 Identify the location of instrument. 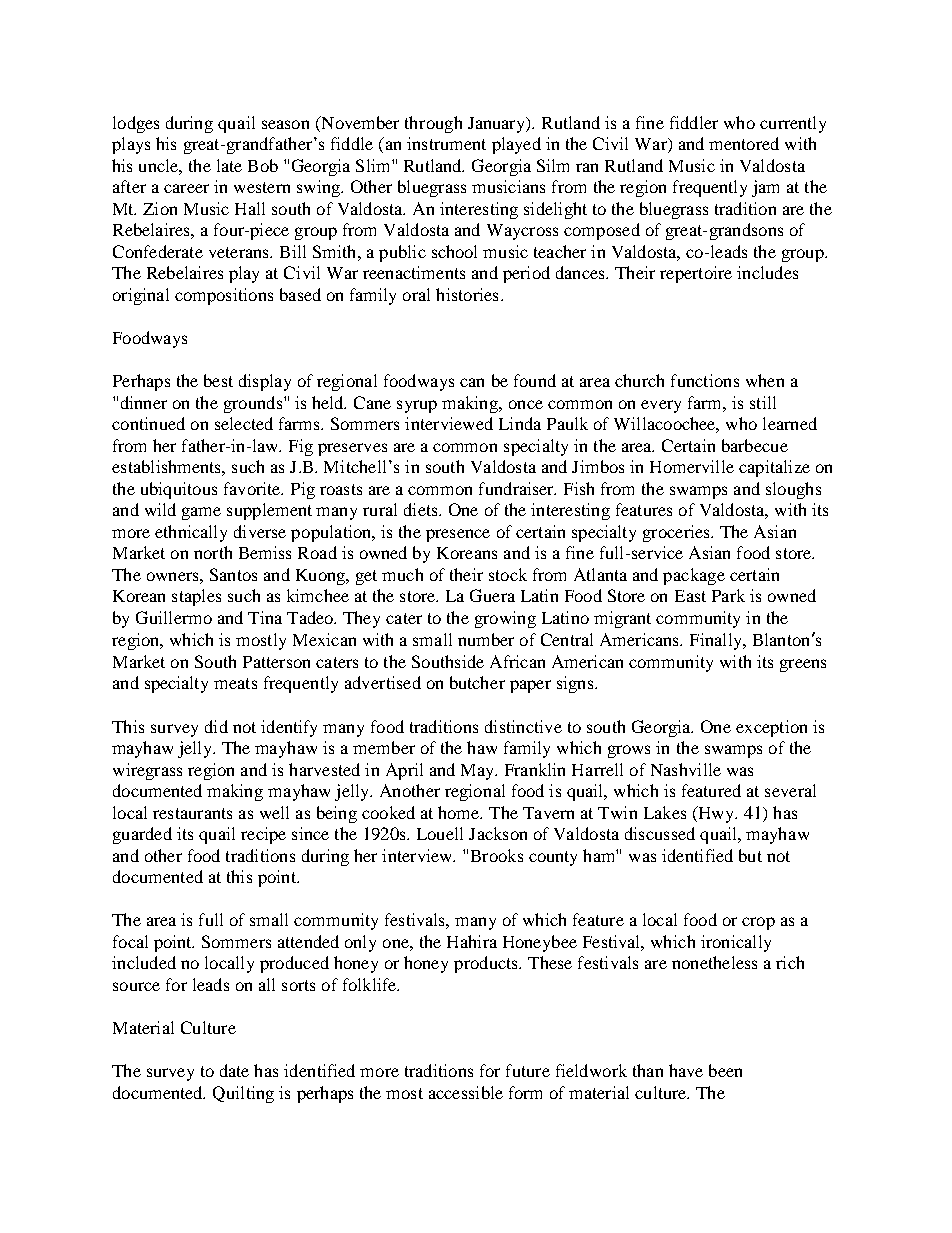
(446, 143).
